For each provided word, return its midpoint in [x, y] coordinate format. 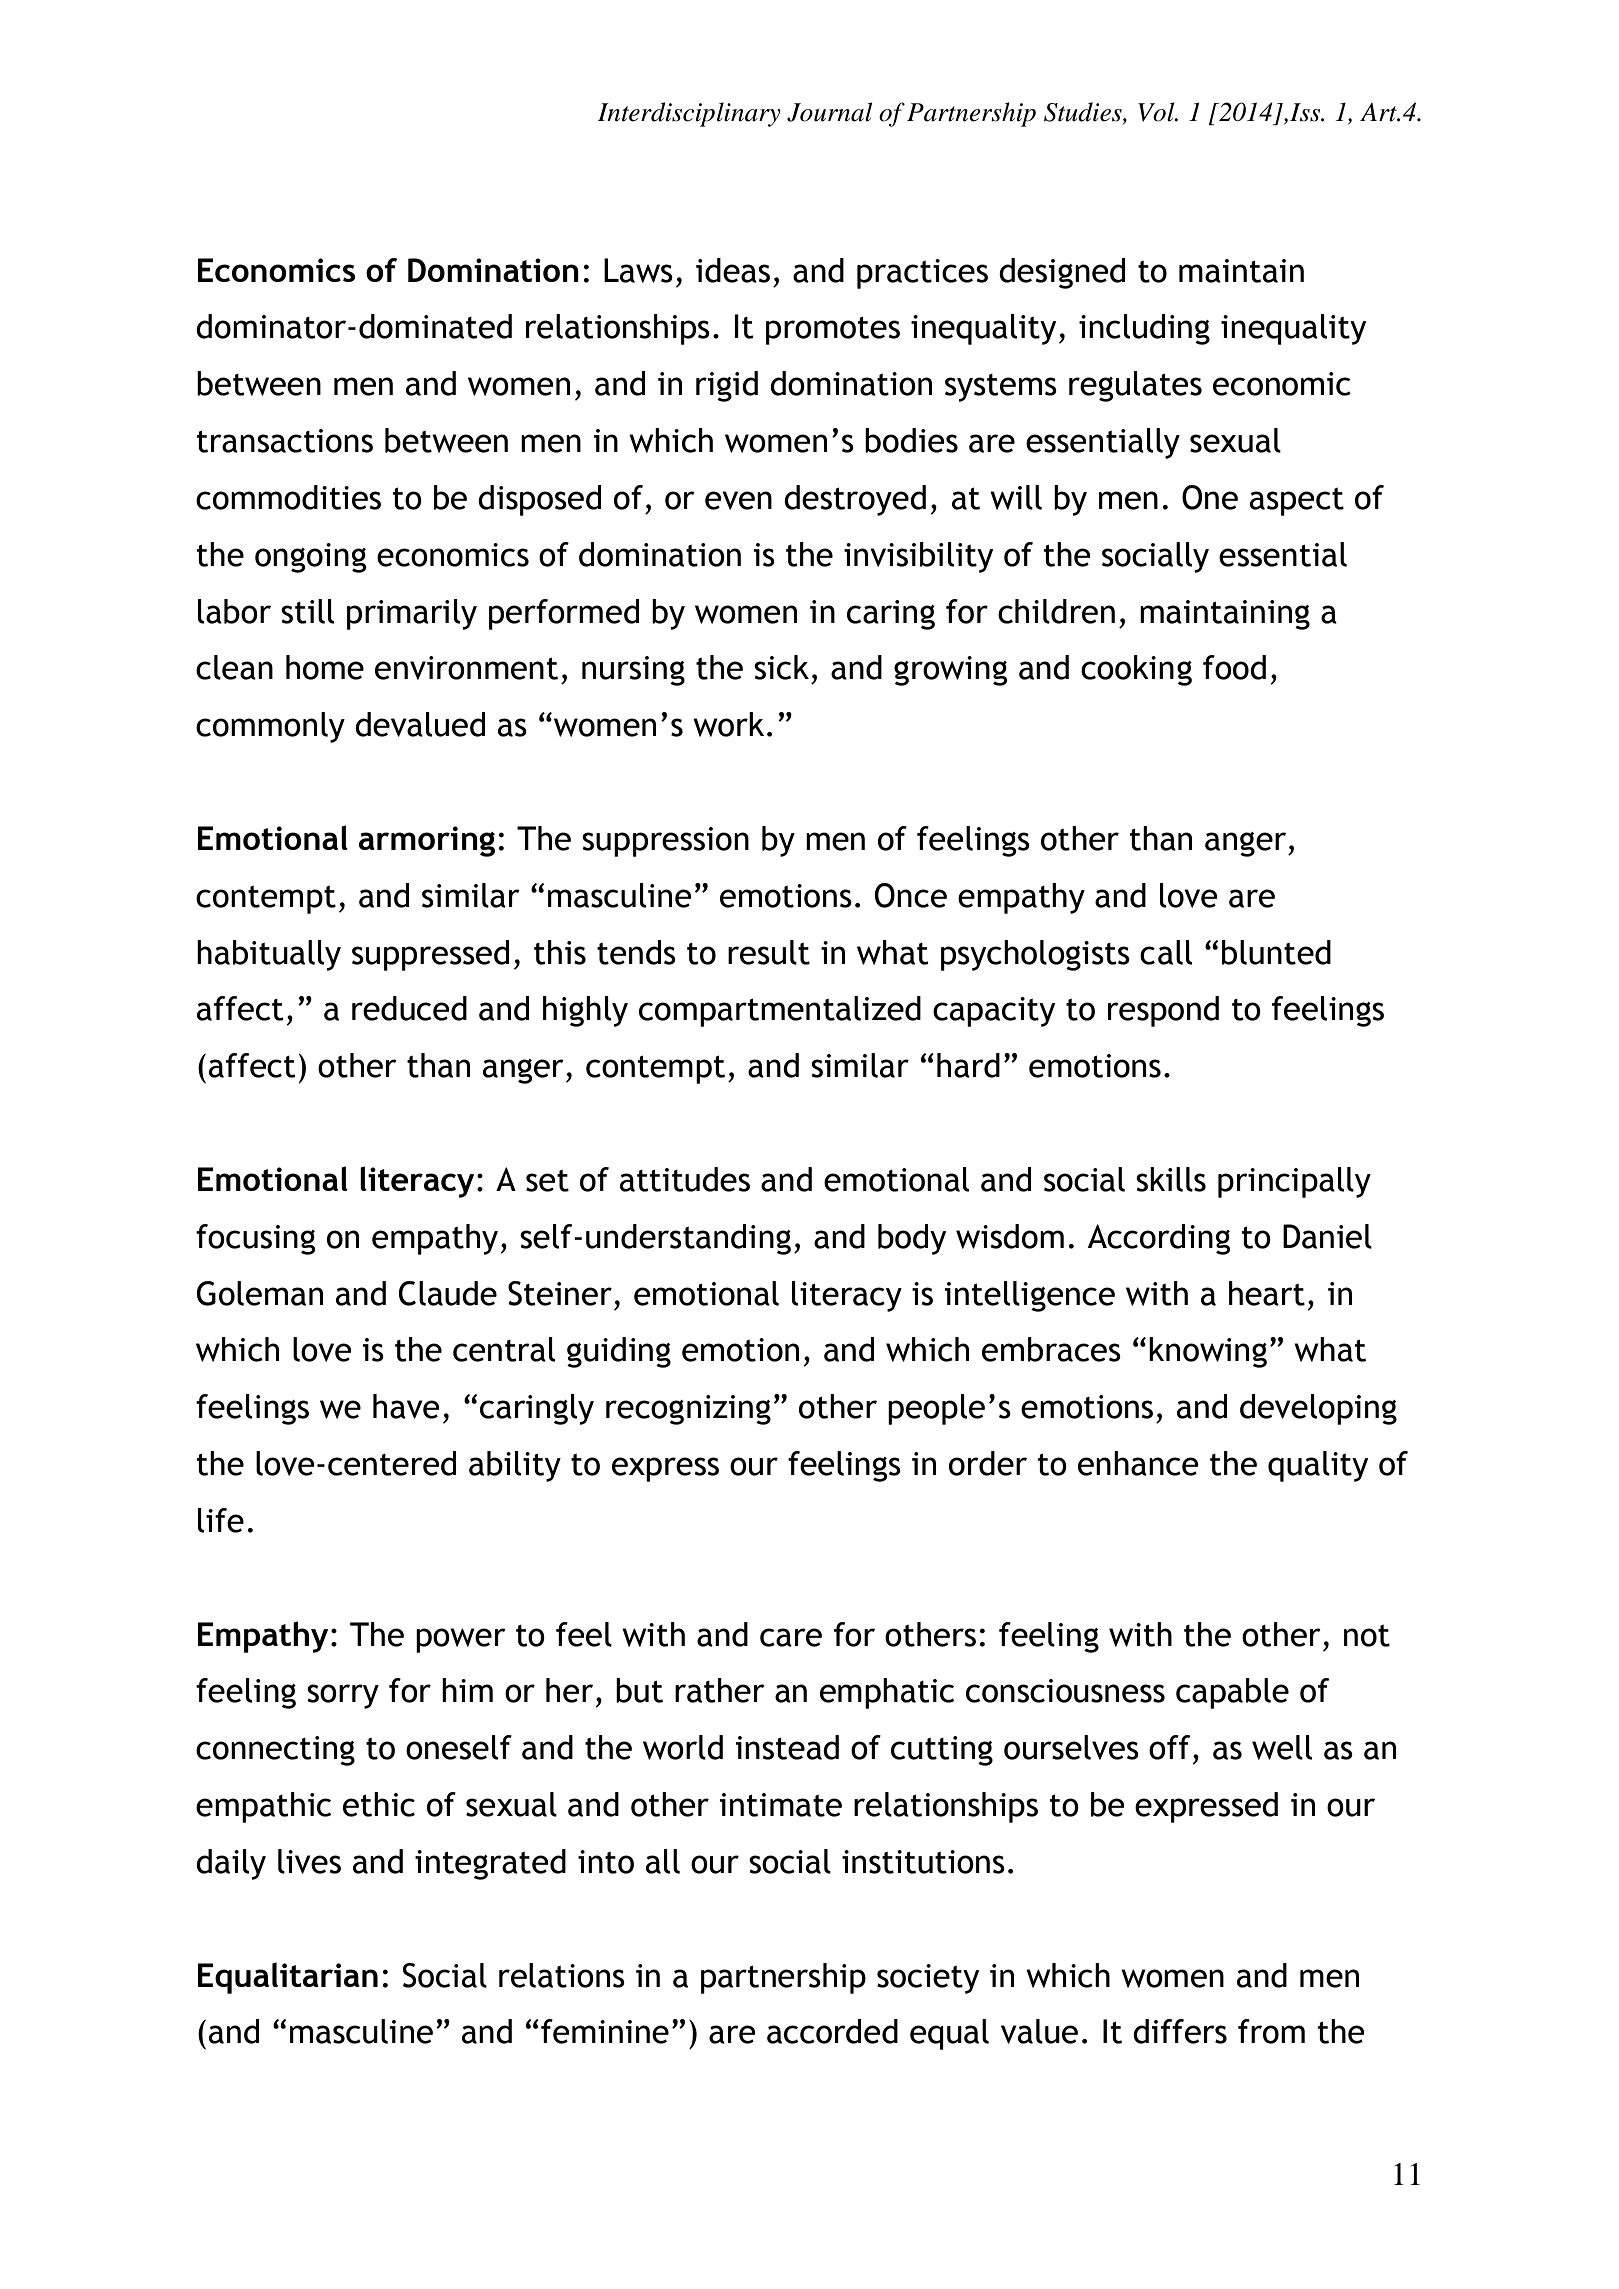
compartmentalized [780, 1011]
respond [1163, 1011]
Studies [1084, 113]
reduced [409, 1008]
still [307, 611]
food [1234, 667]
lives [309, 1861]
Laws [638, 270]
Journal [829, 112]
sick [781, 667]
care [791, 1637]
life [221, 1520]
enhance [1138, 1463]
